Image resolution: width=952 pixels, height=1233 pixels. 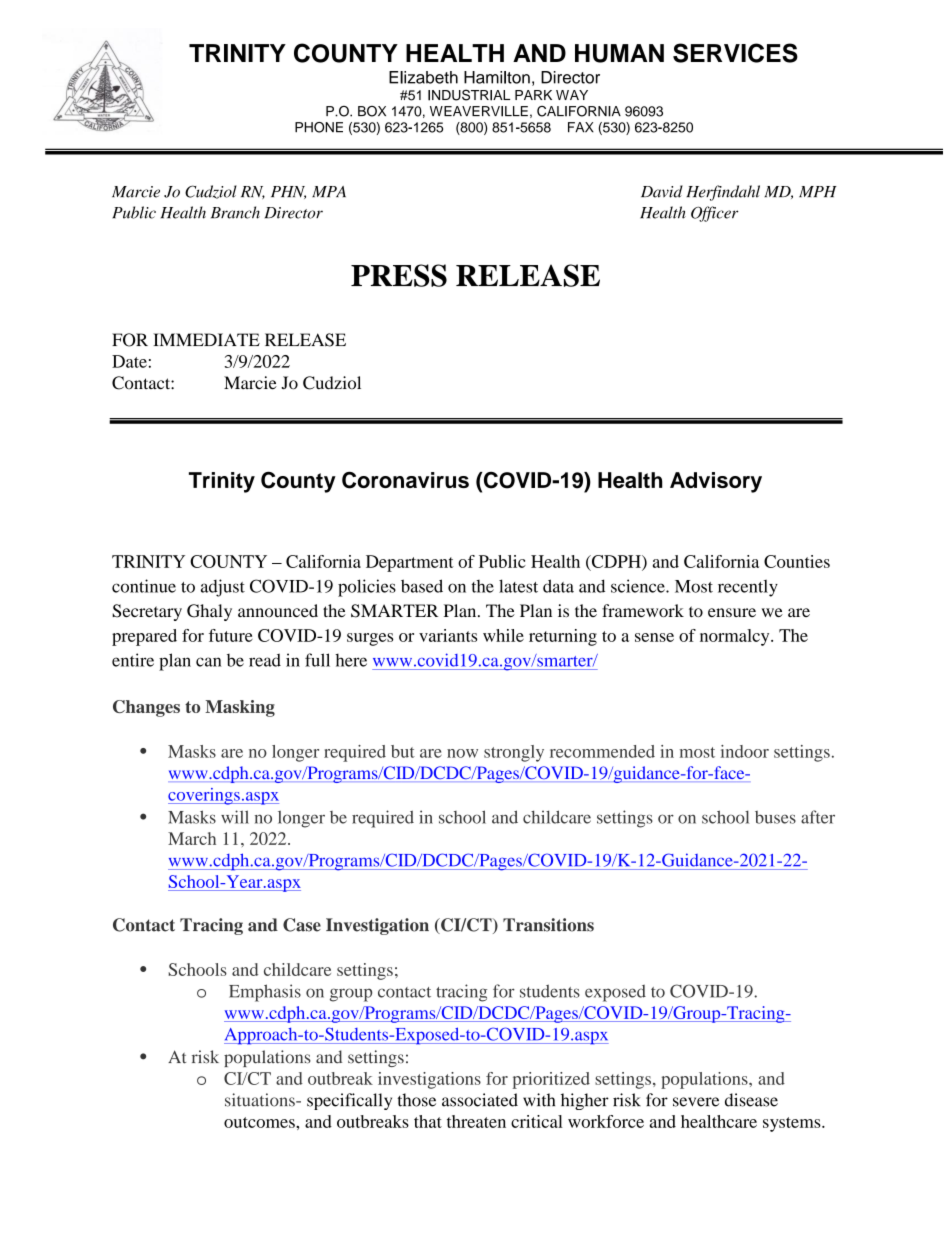 I want to click on associated, so click(x=480, y=1100).
